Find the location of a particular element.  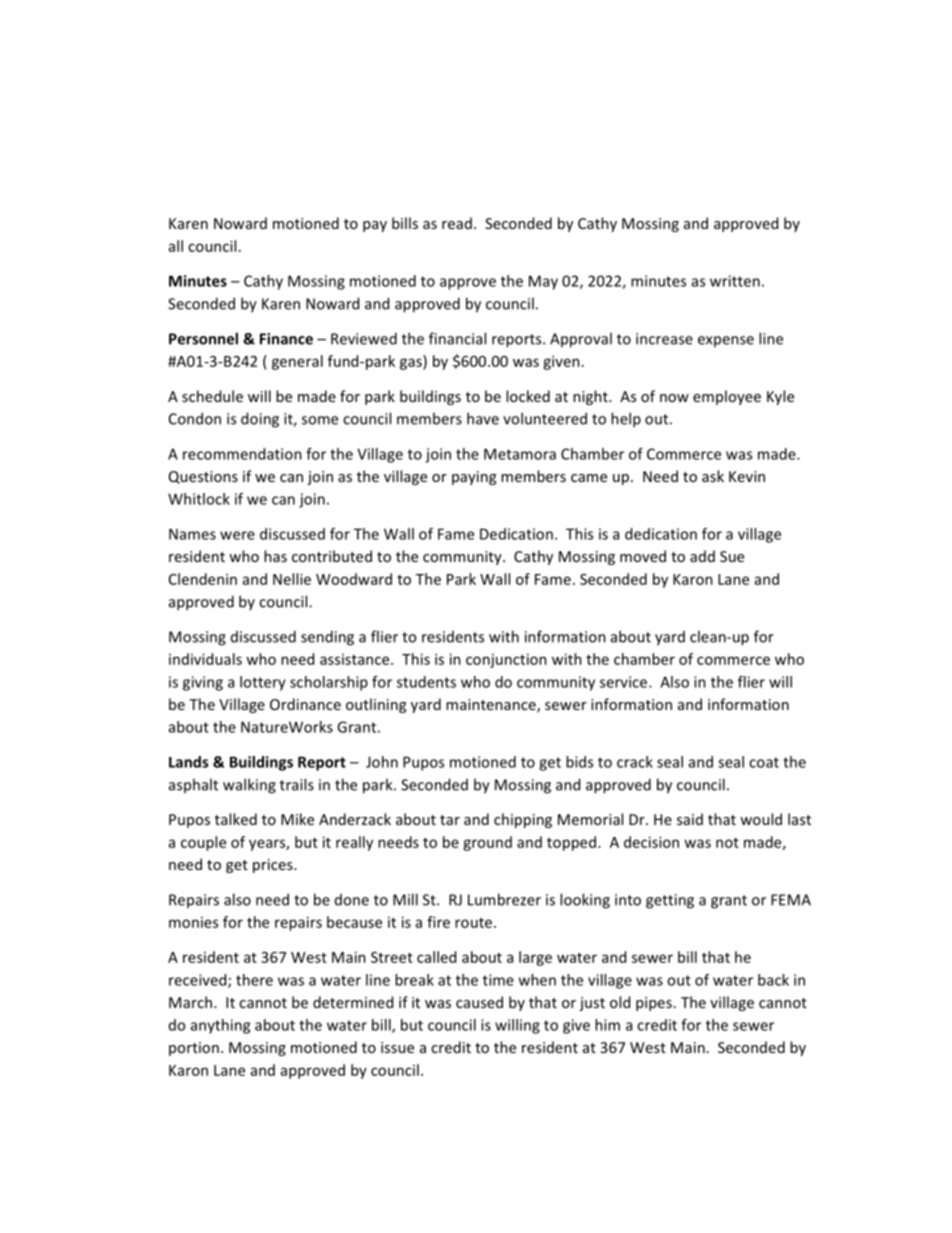

bids is located at coordinates (579, 762).
